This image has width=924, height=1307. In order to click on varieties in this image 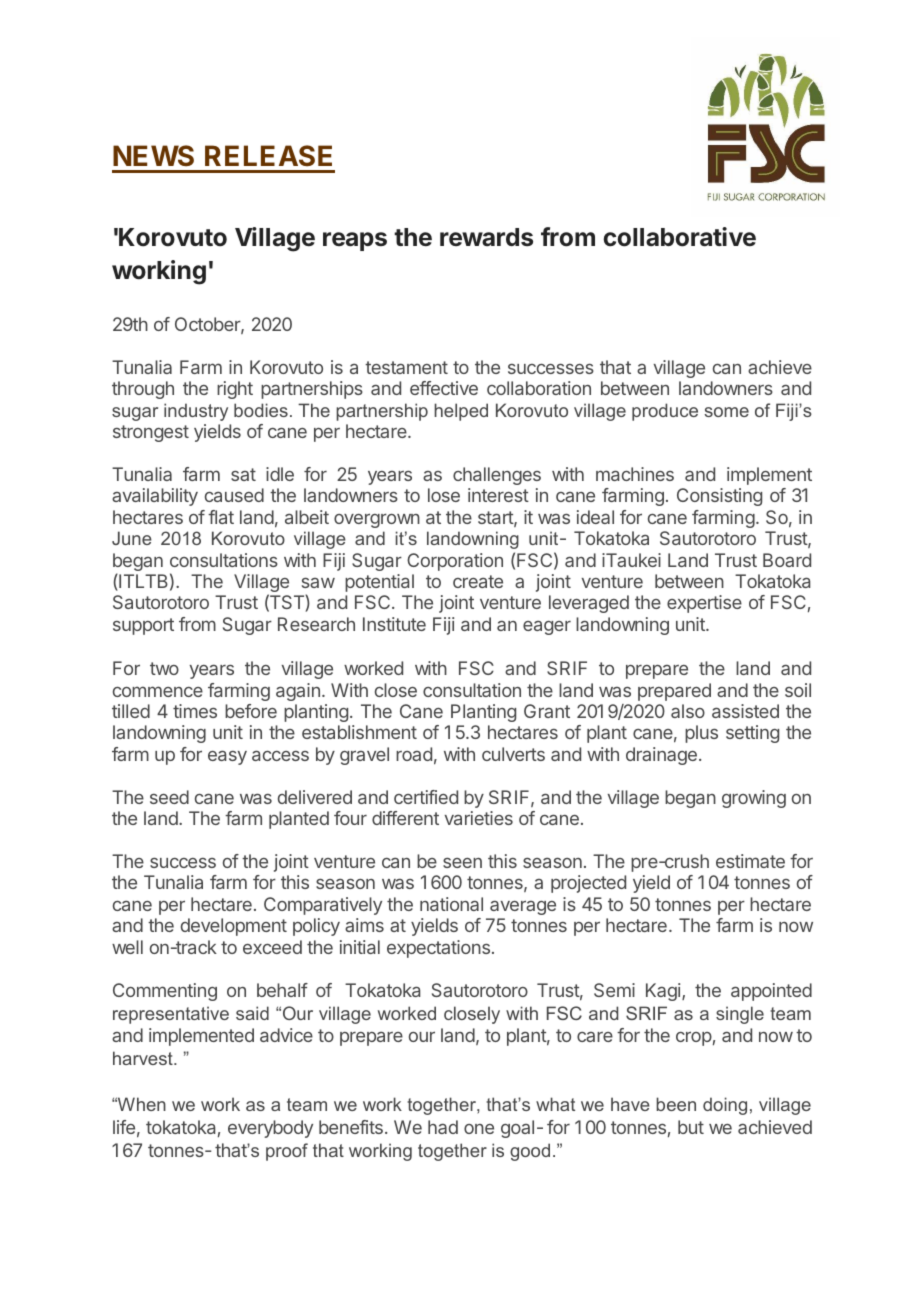, I will do `click(478, 818)`.
